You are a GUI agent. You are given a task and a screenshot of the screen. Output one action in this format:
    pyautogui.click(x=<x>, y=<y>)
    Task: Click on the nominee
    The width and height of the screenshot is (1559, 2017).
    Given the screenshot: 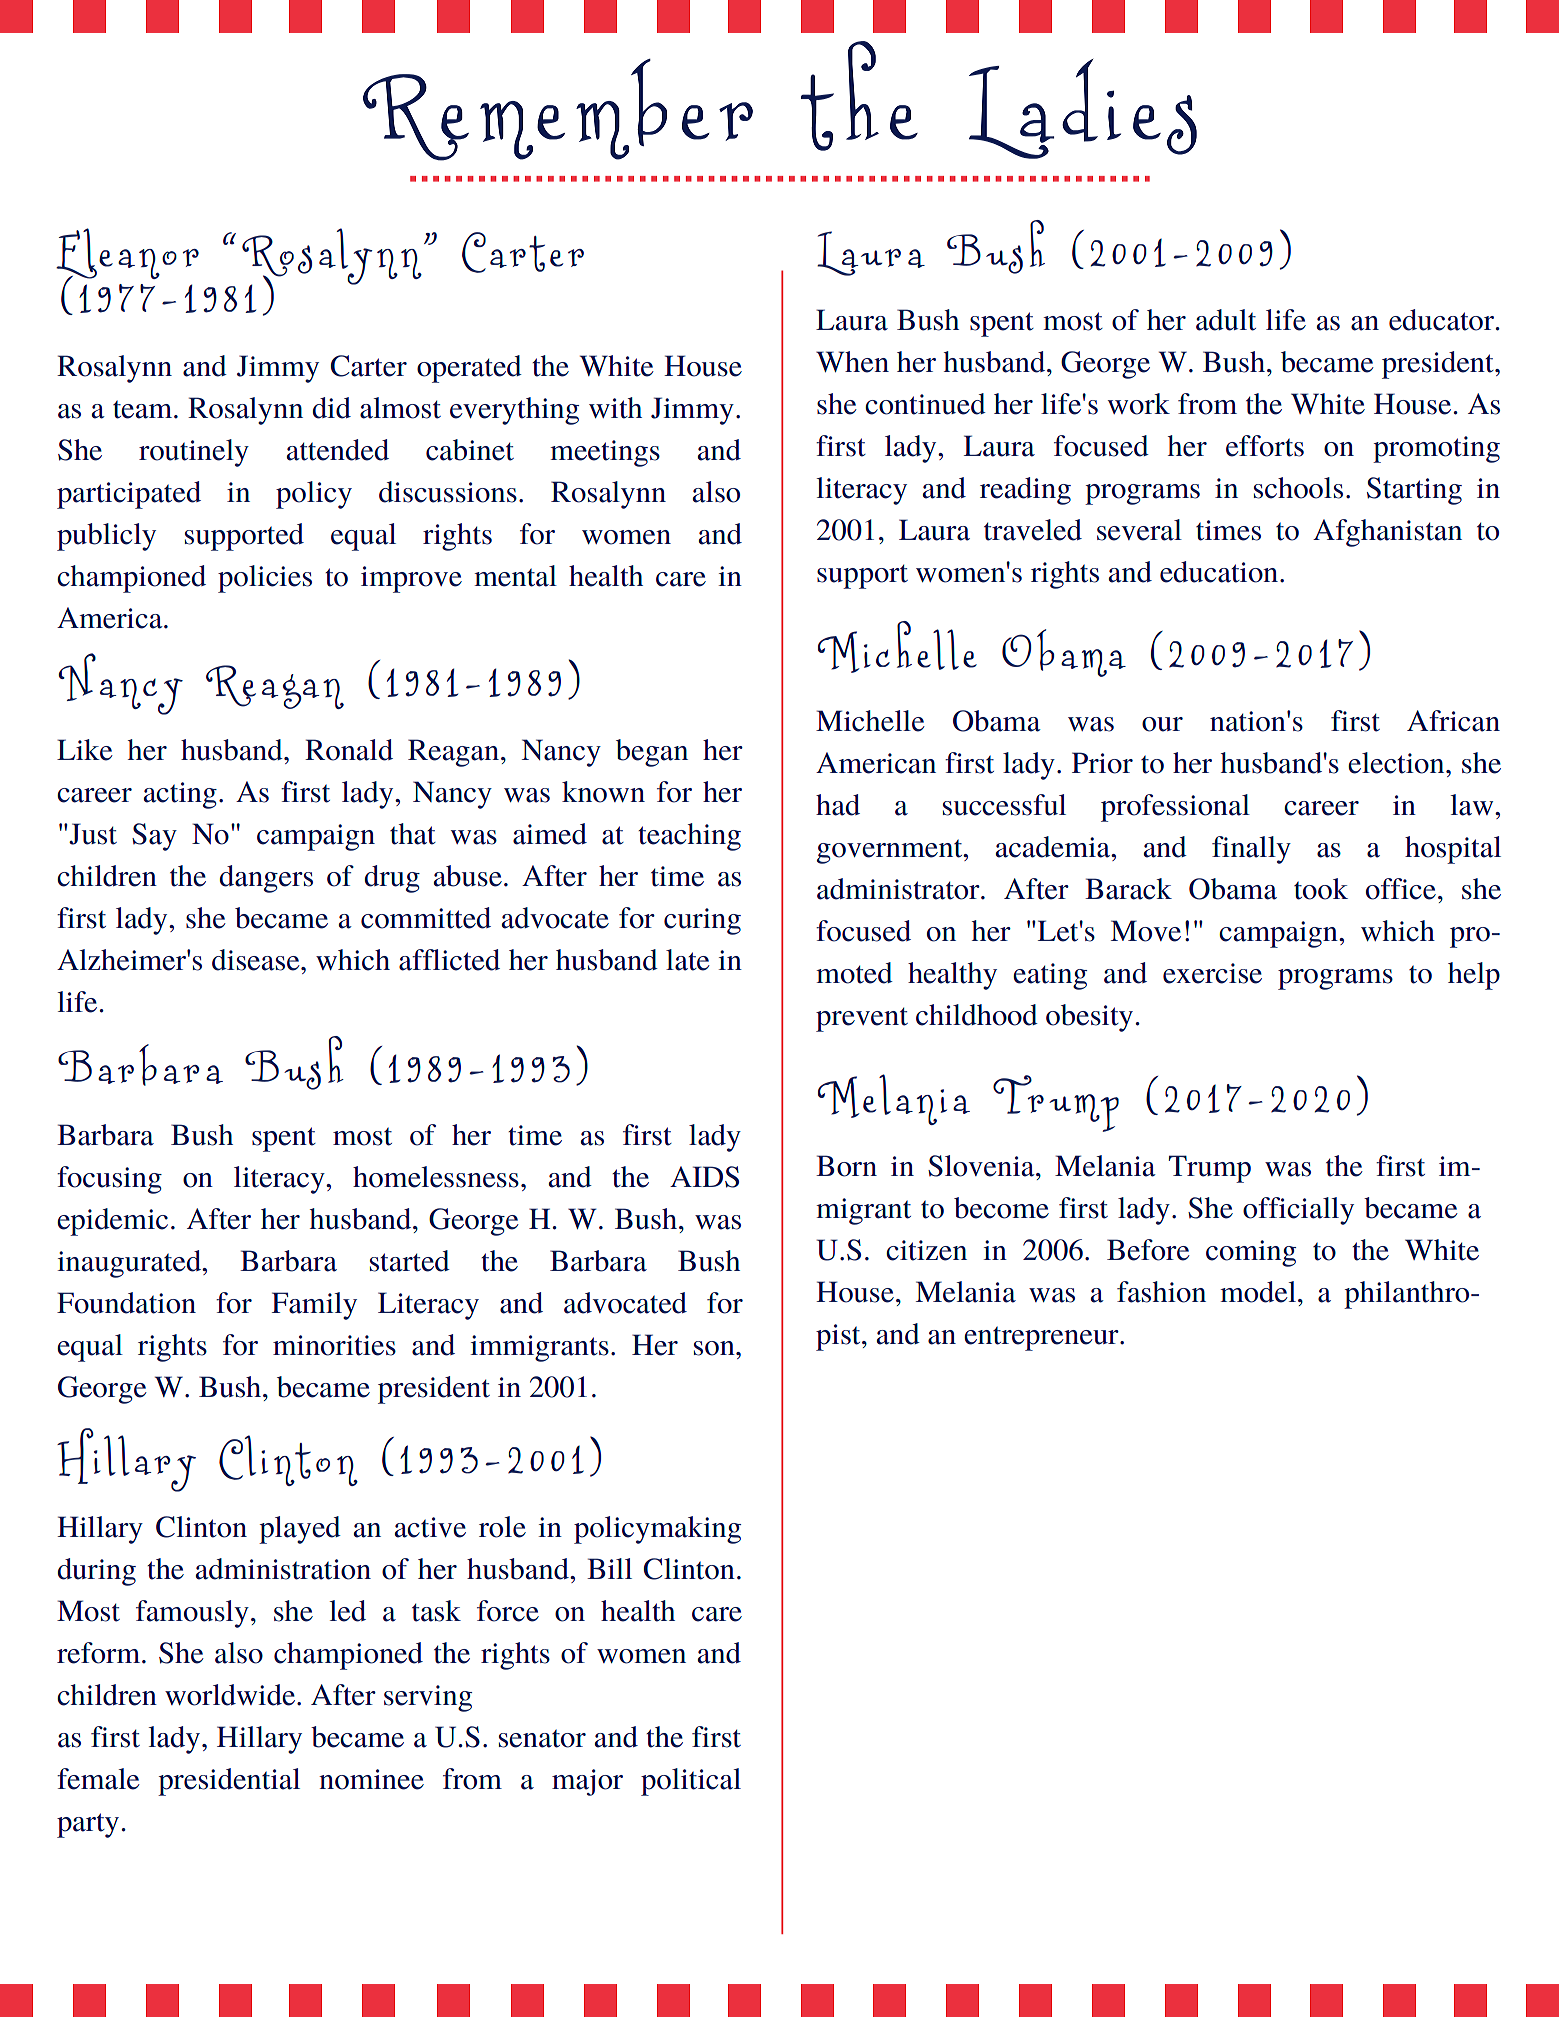 What is the action you would take?
    pyautogui.click(x=371, y=1779)
